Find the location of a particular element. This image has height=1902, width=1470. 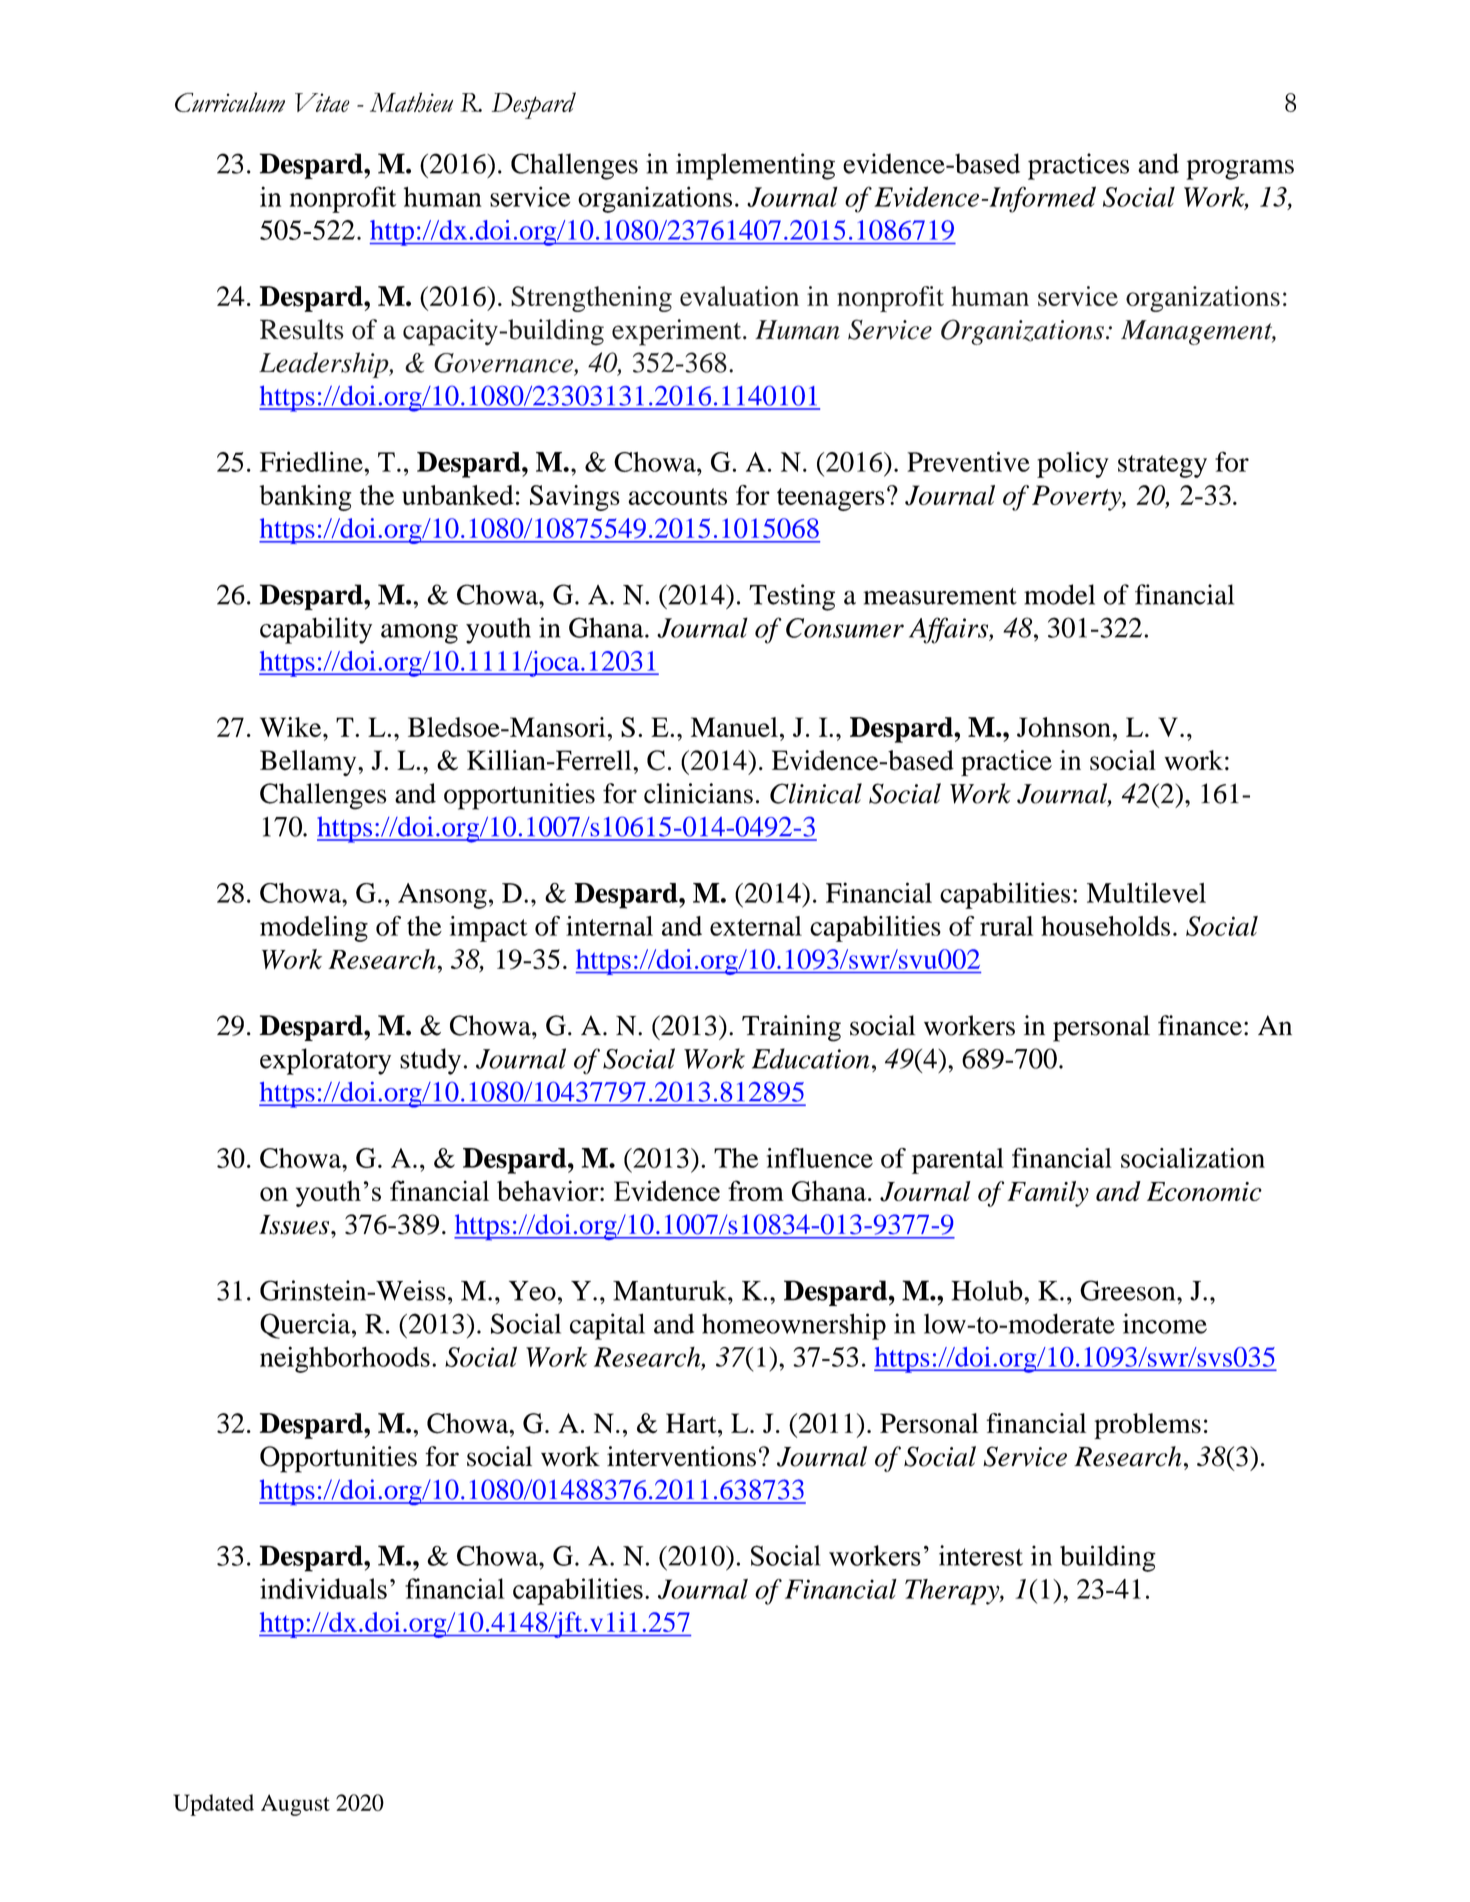

households is located at coordinates (1105, 926).
